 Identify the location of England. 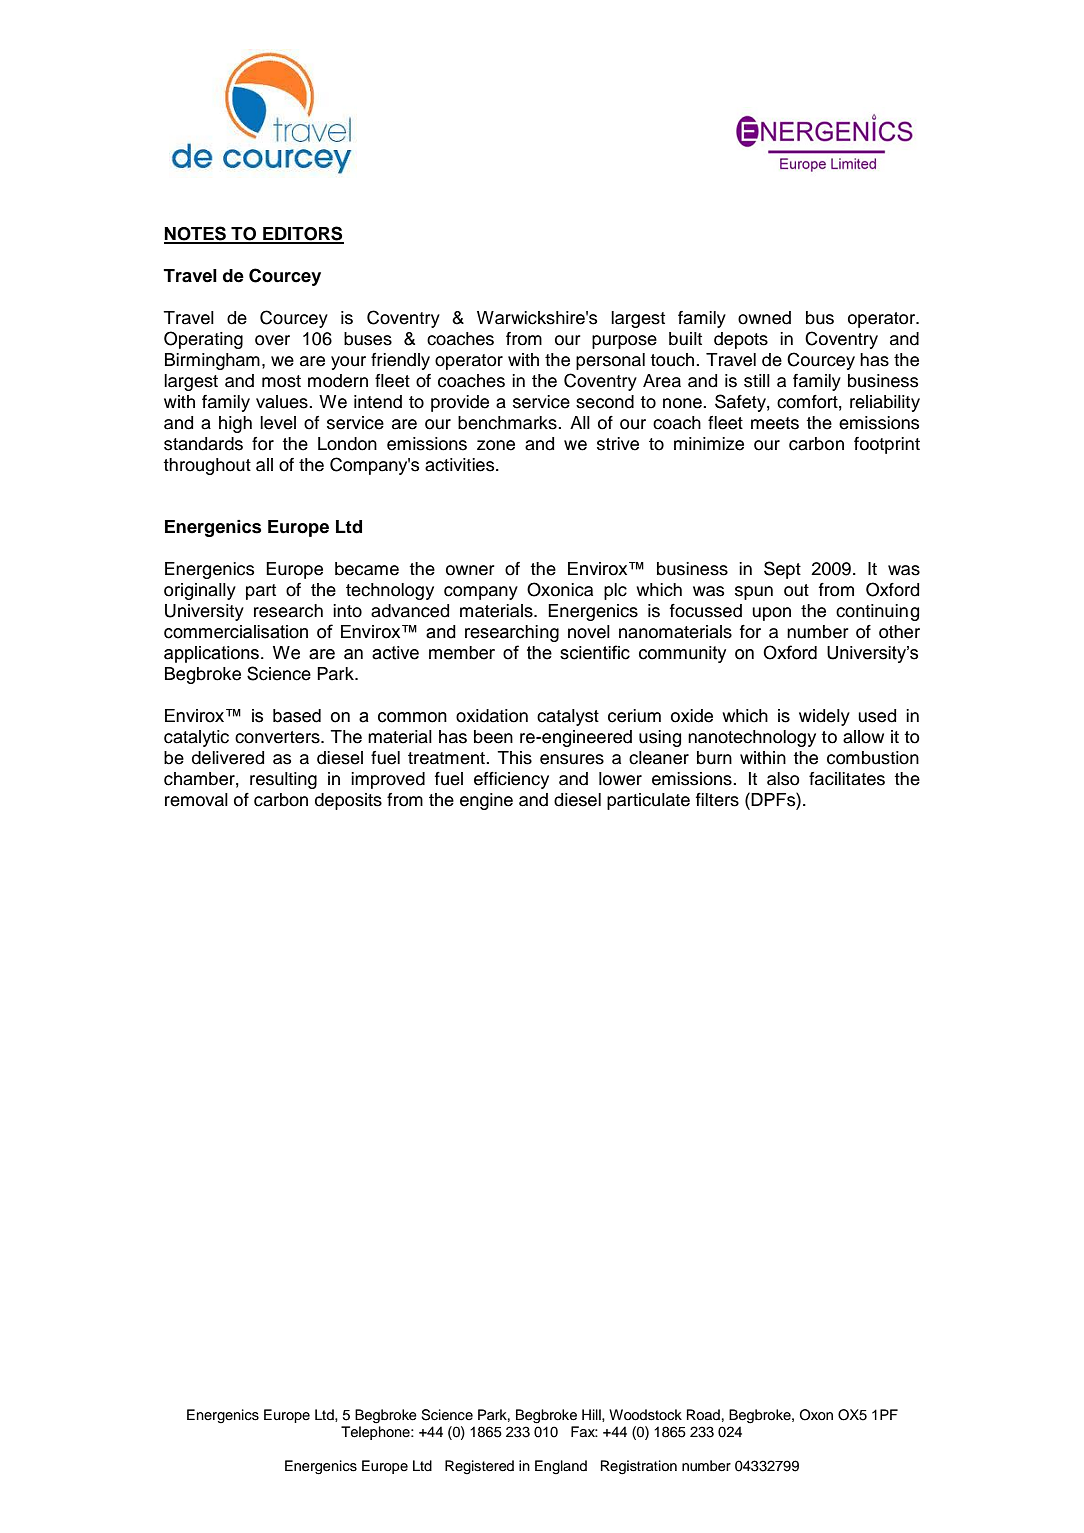
(561, 1467).
